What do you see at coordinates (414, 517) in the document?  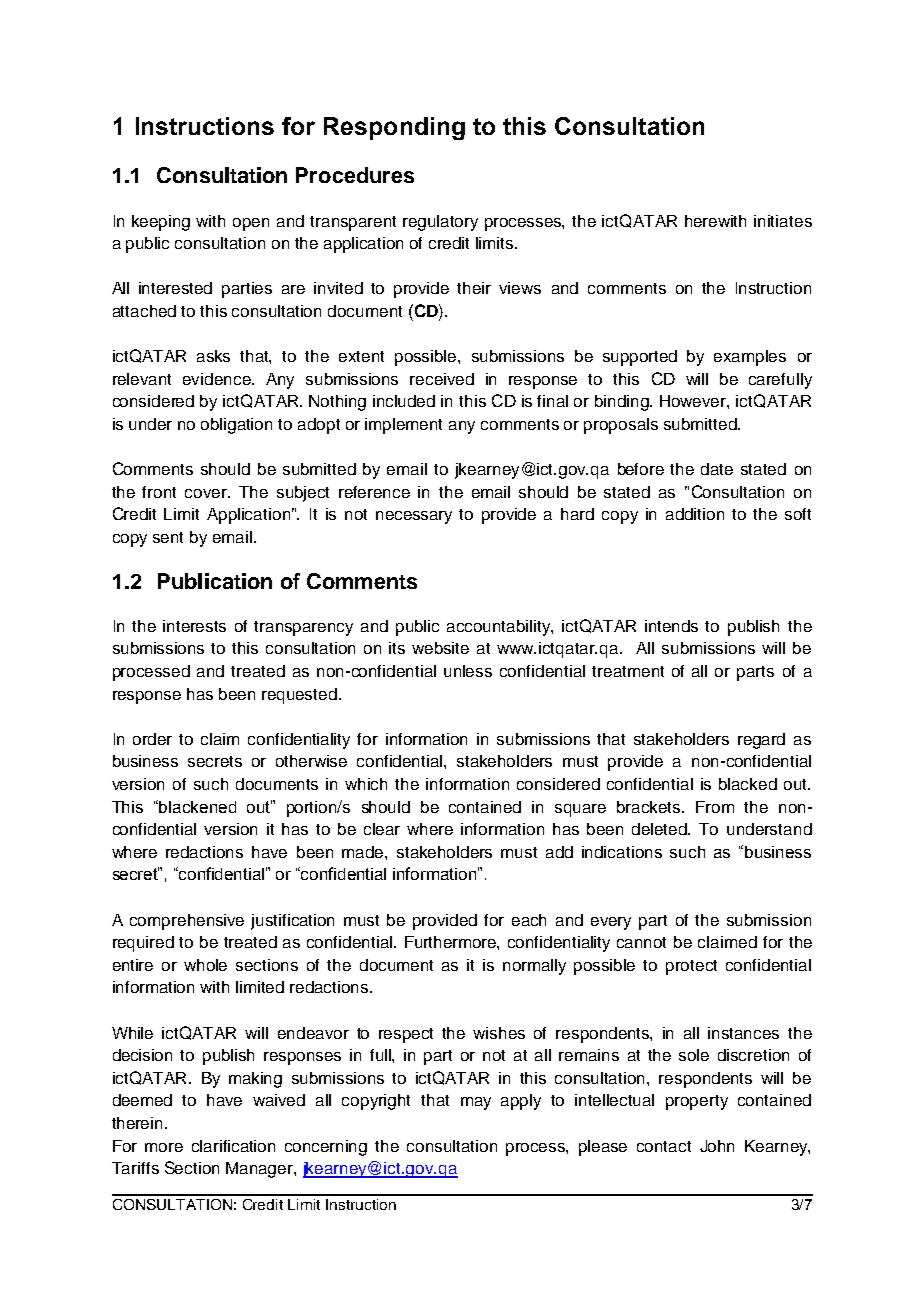 I see `necessary` at bounding box center [414, 517].
